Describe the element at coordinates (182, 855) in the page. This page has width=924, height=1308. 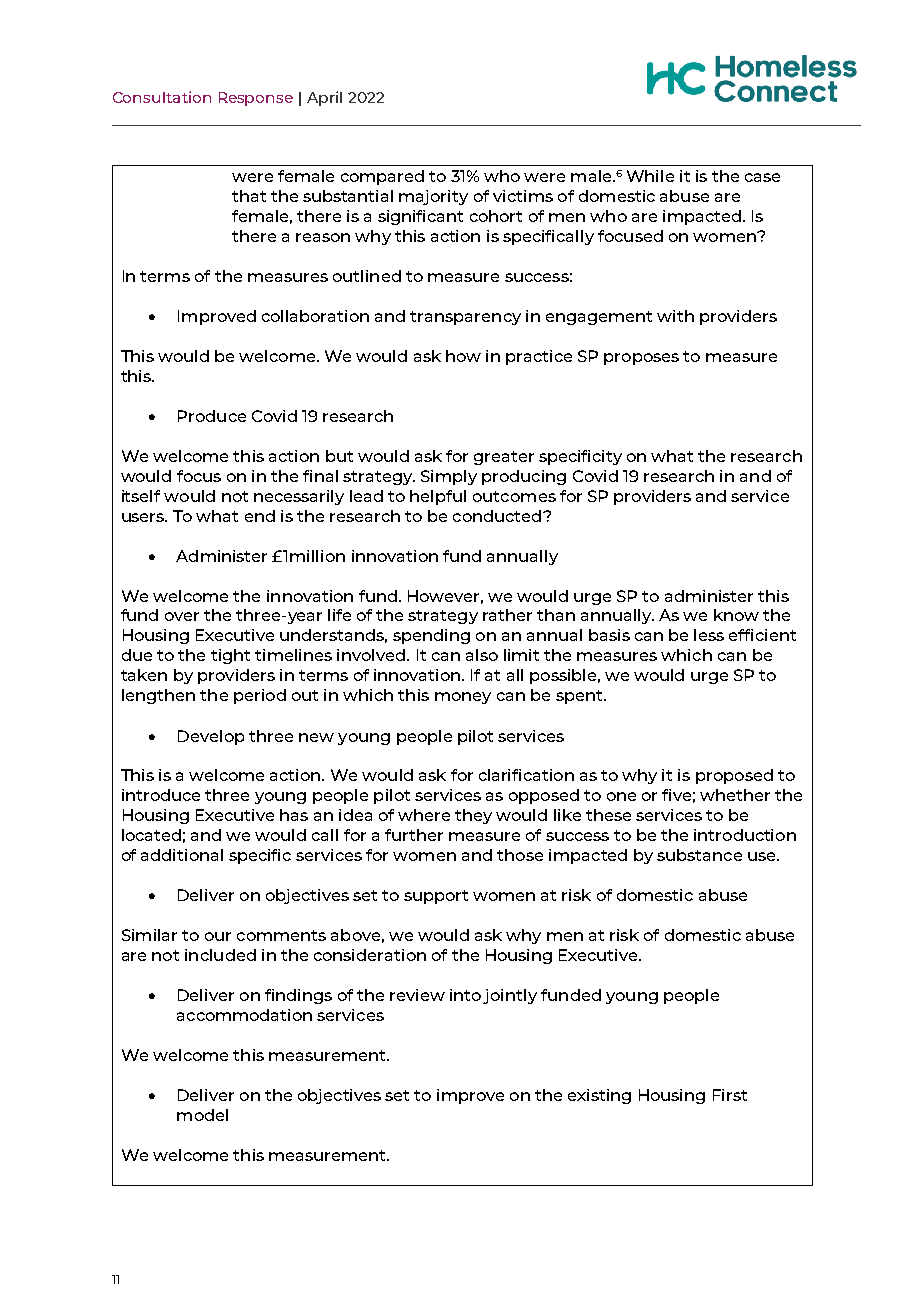
I see `additional` at that location.
